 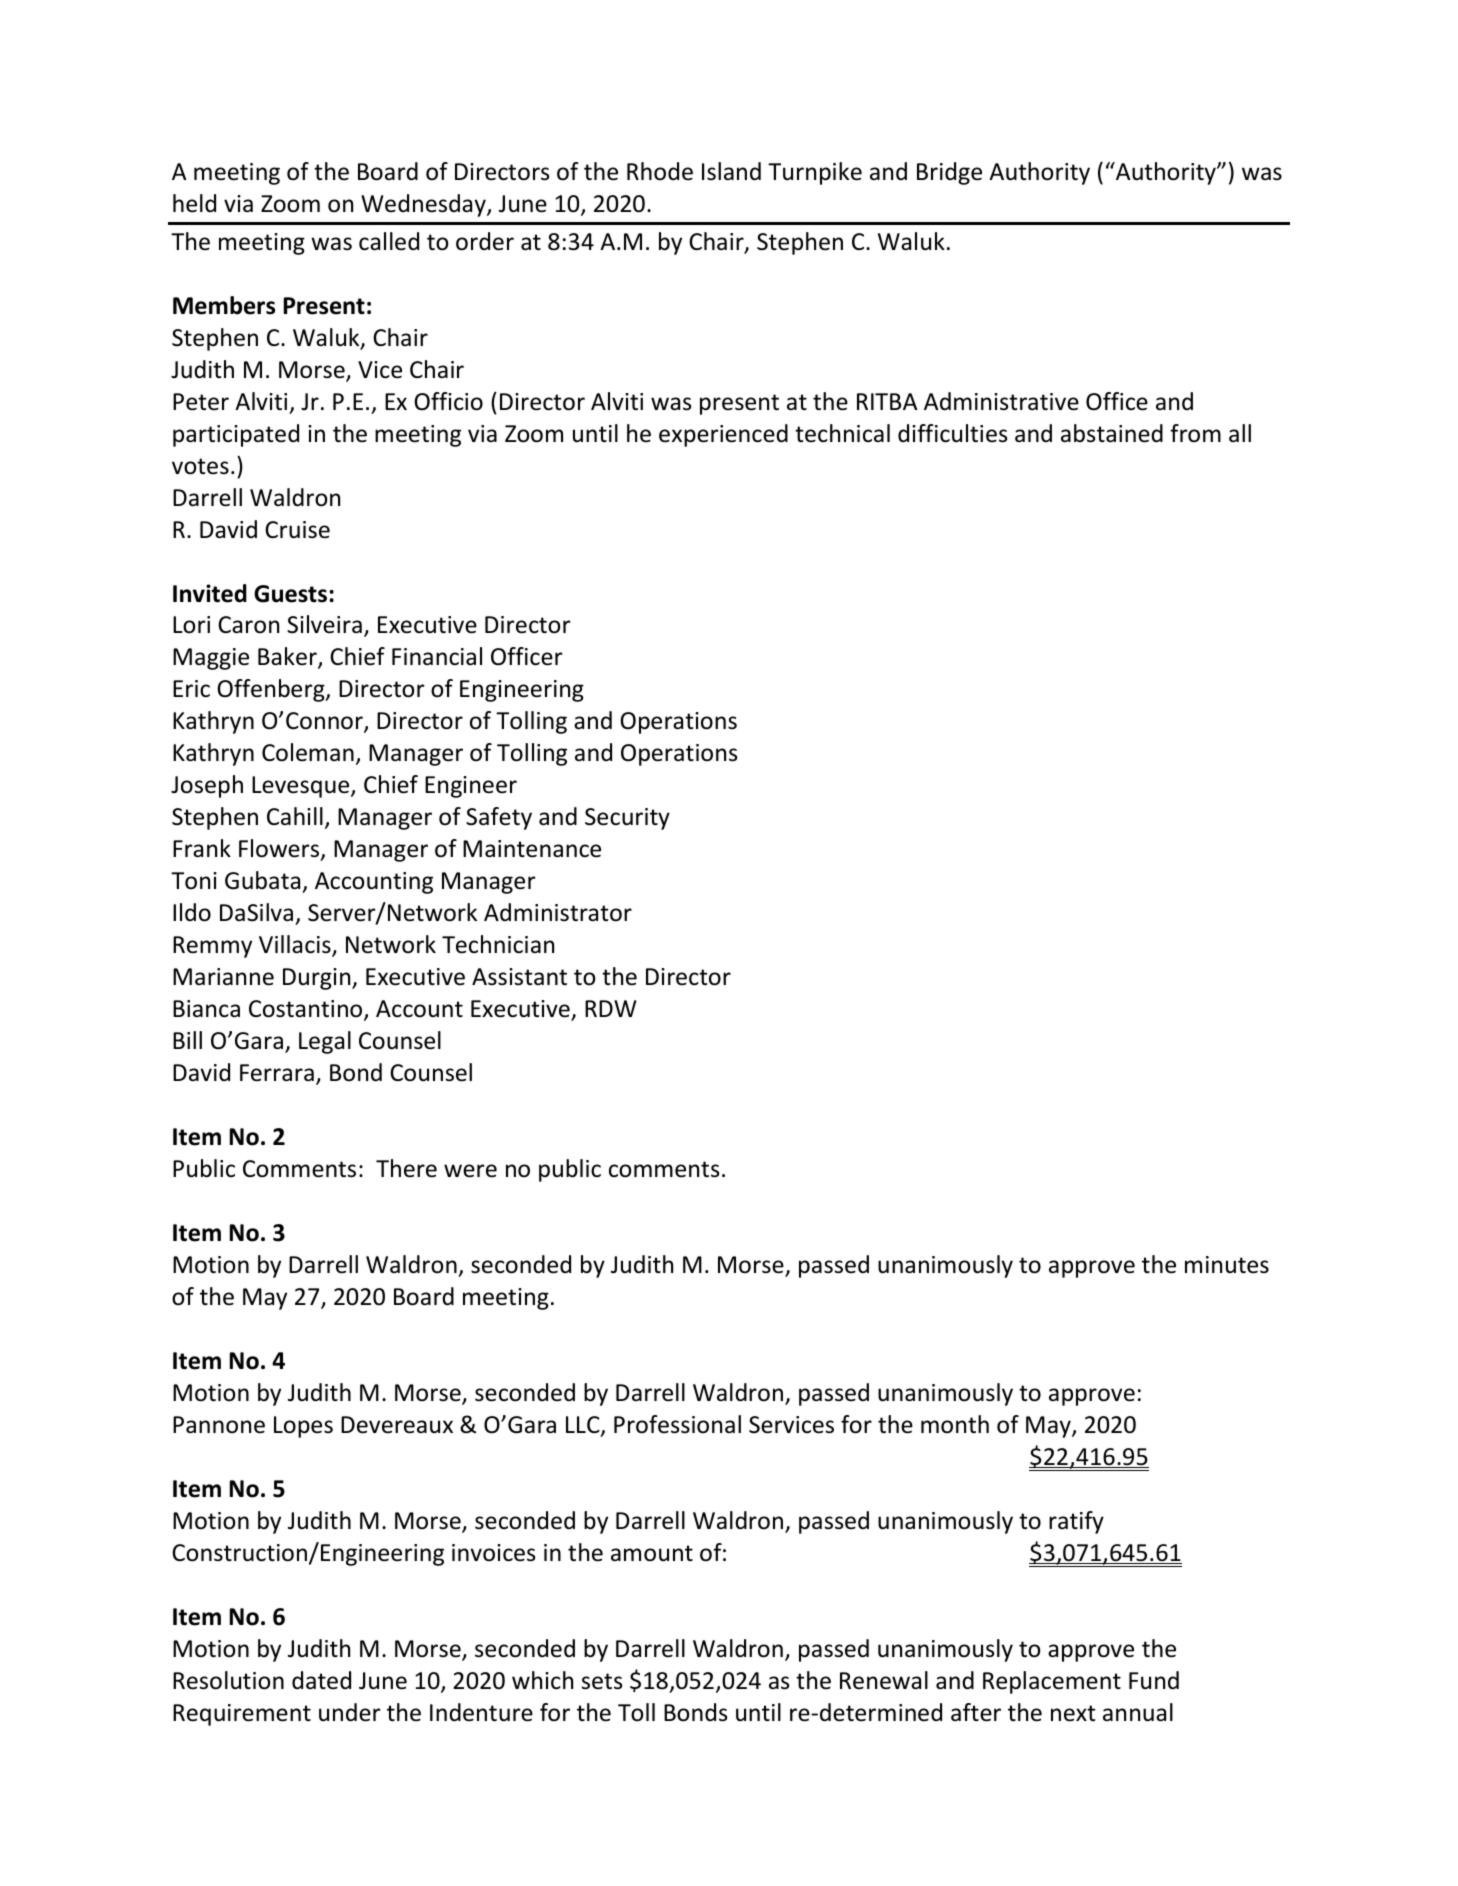 What do you see at coordinates (321, 1680) in the document?
I see `dated` at bounding box center [321, 1680].
